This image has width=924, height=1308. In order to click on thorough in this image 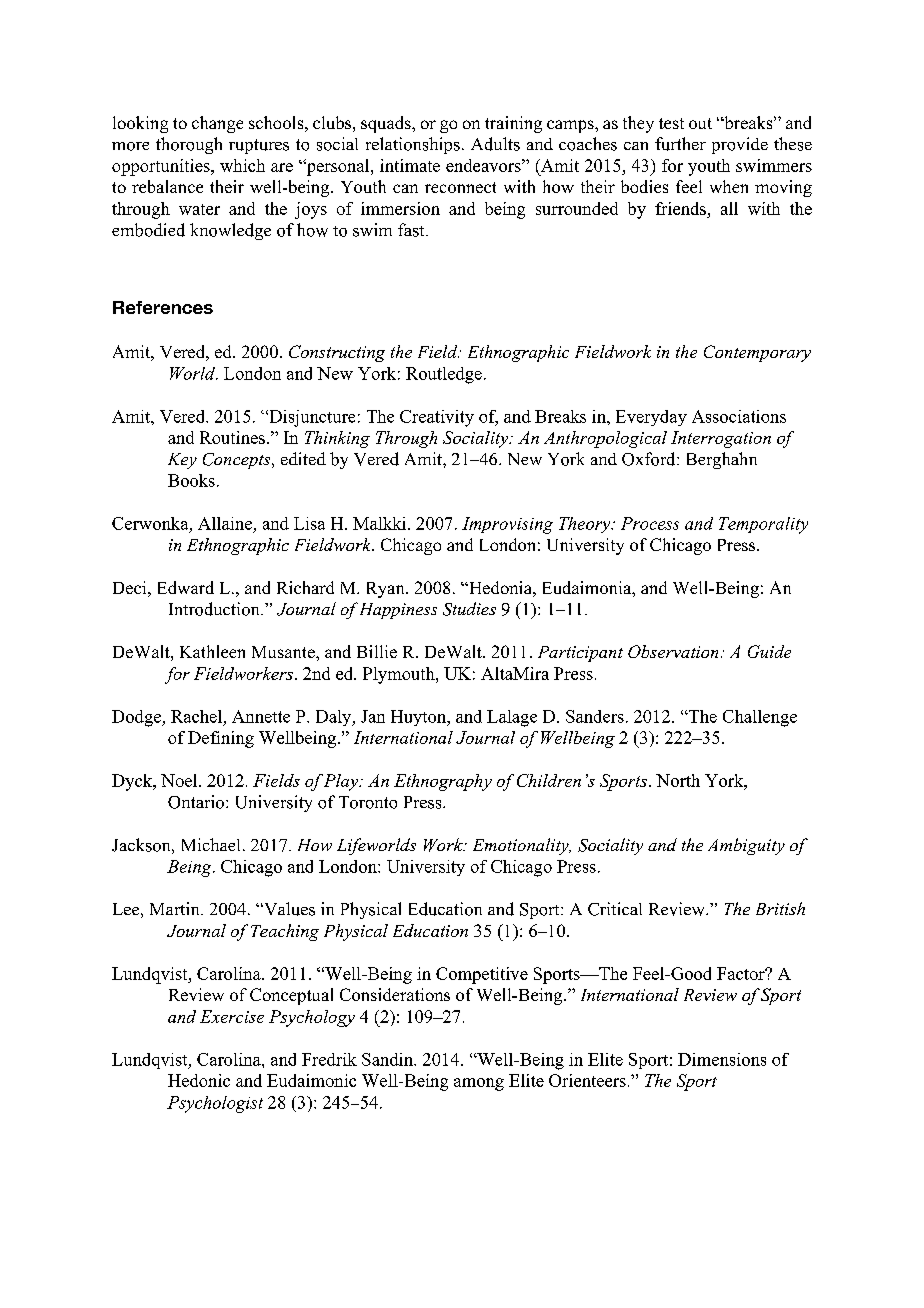, I will do `click(189, 145)`.
